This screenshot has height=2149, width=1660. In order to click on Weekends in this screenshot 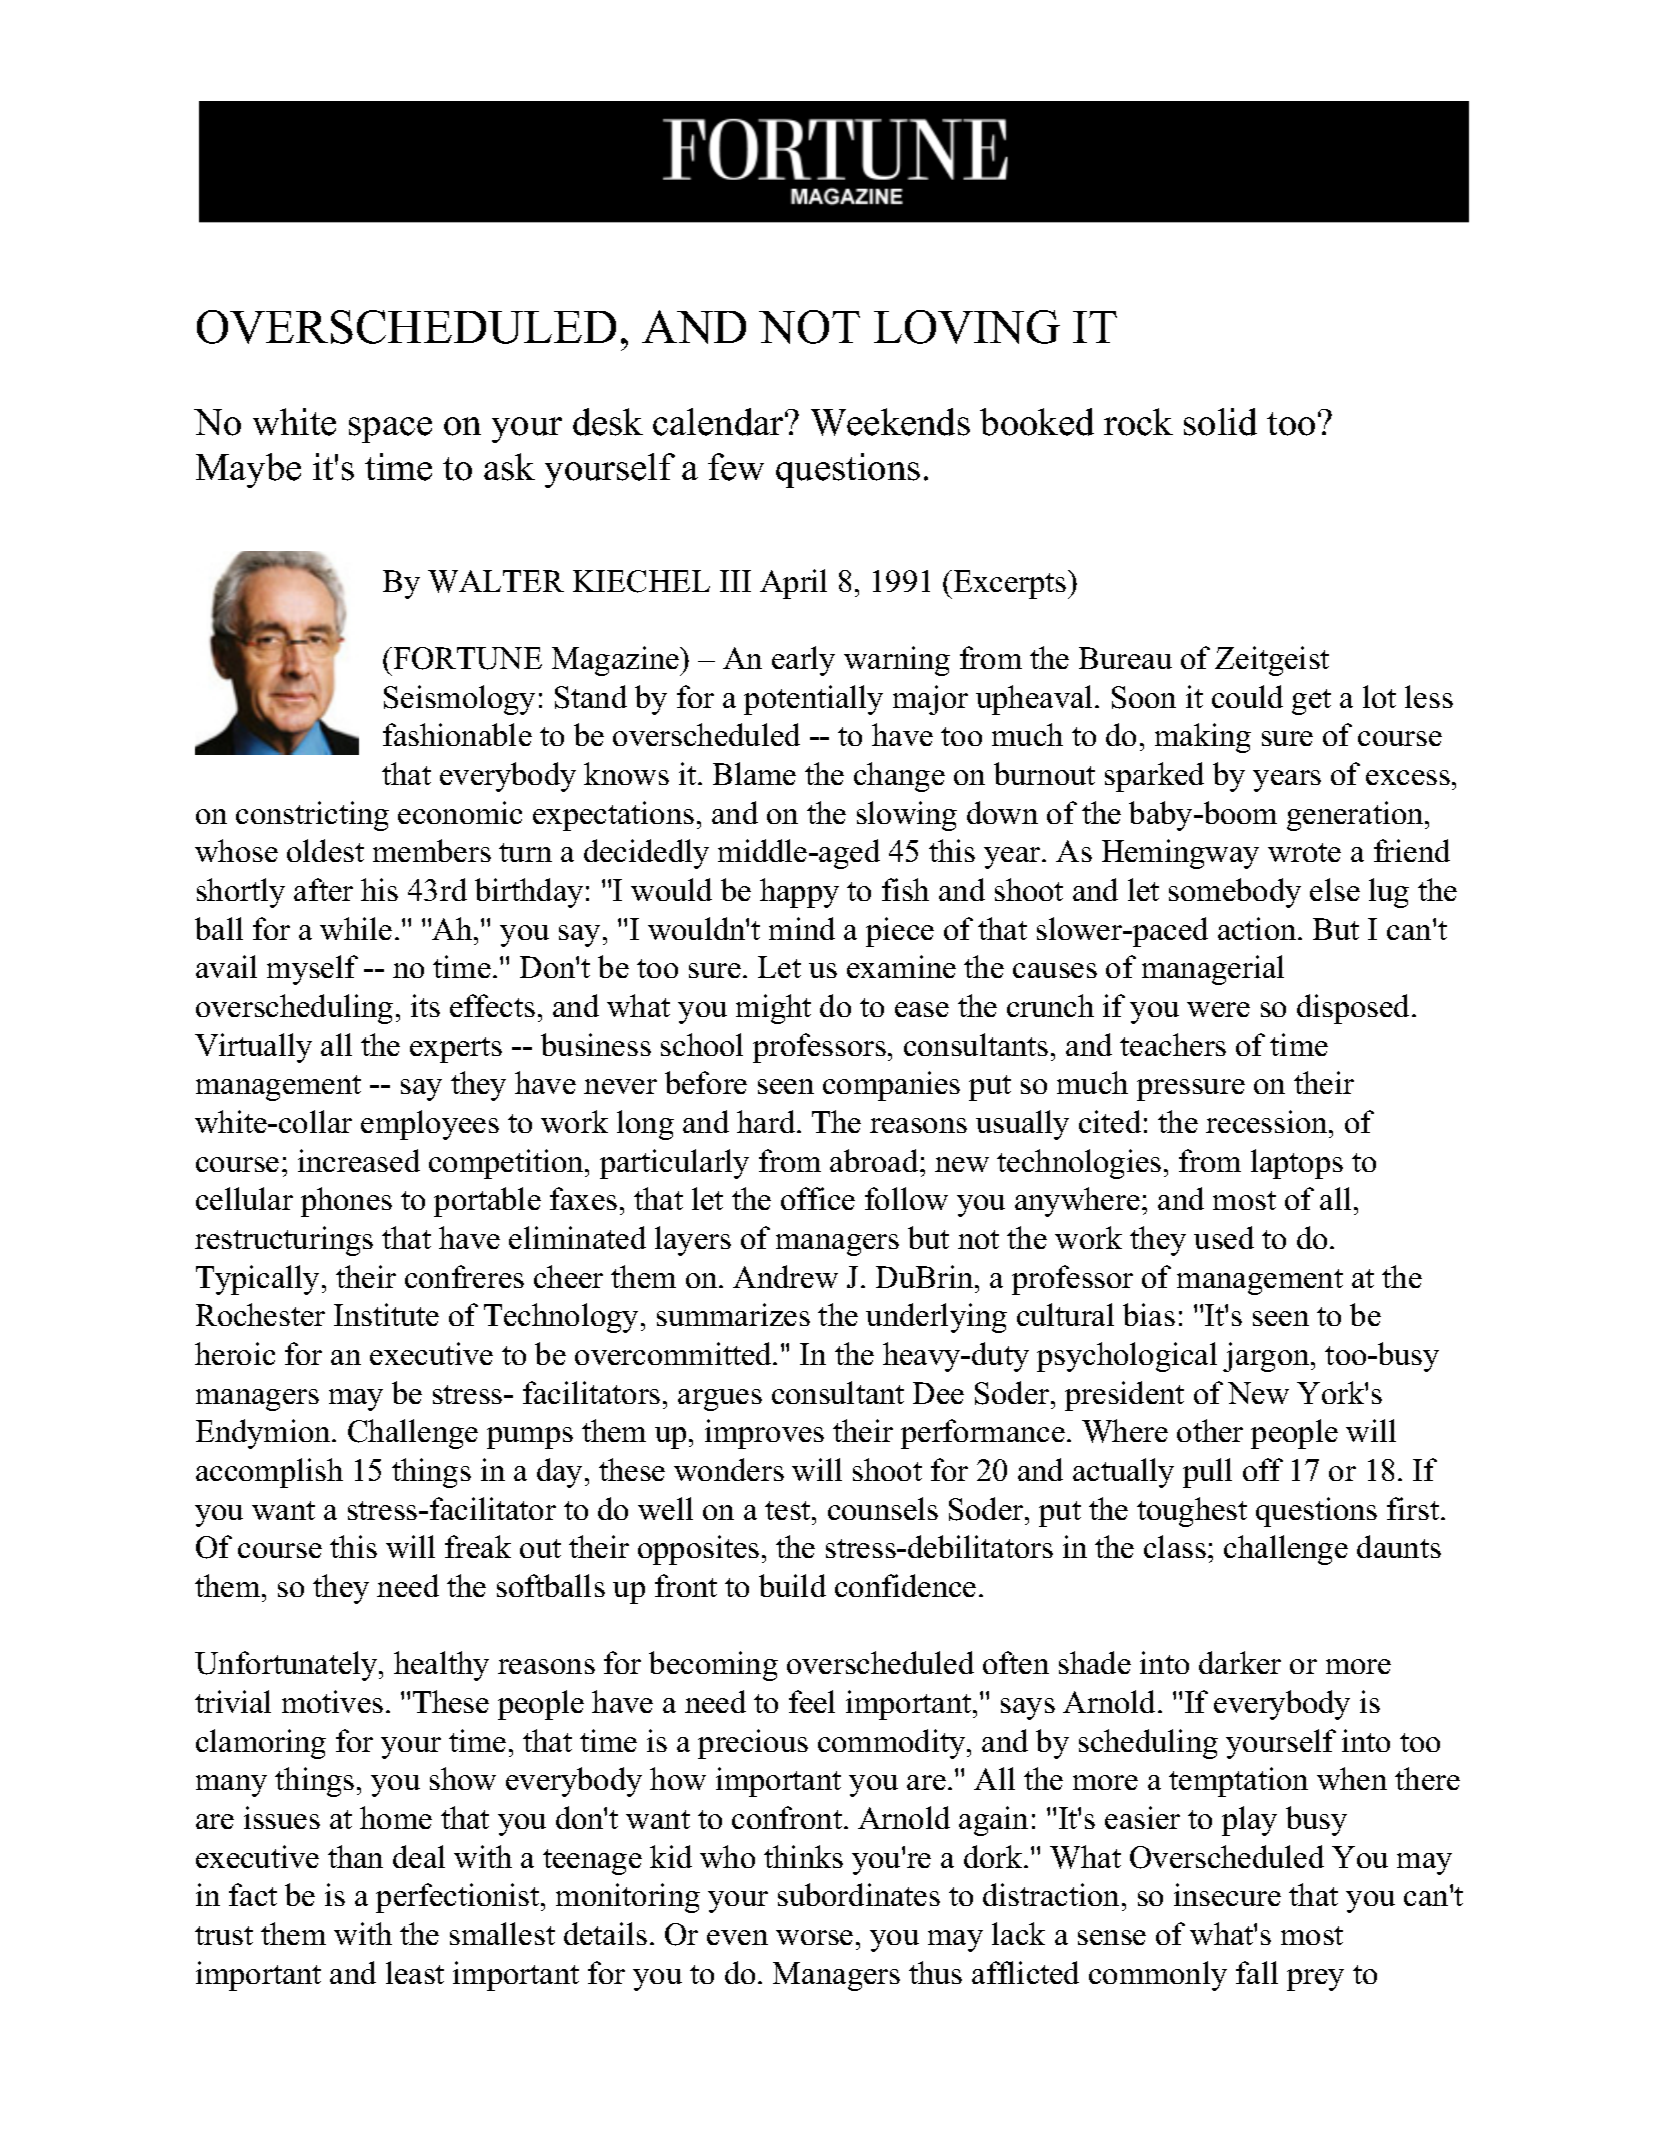, I will do `click(890, 422)`.
